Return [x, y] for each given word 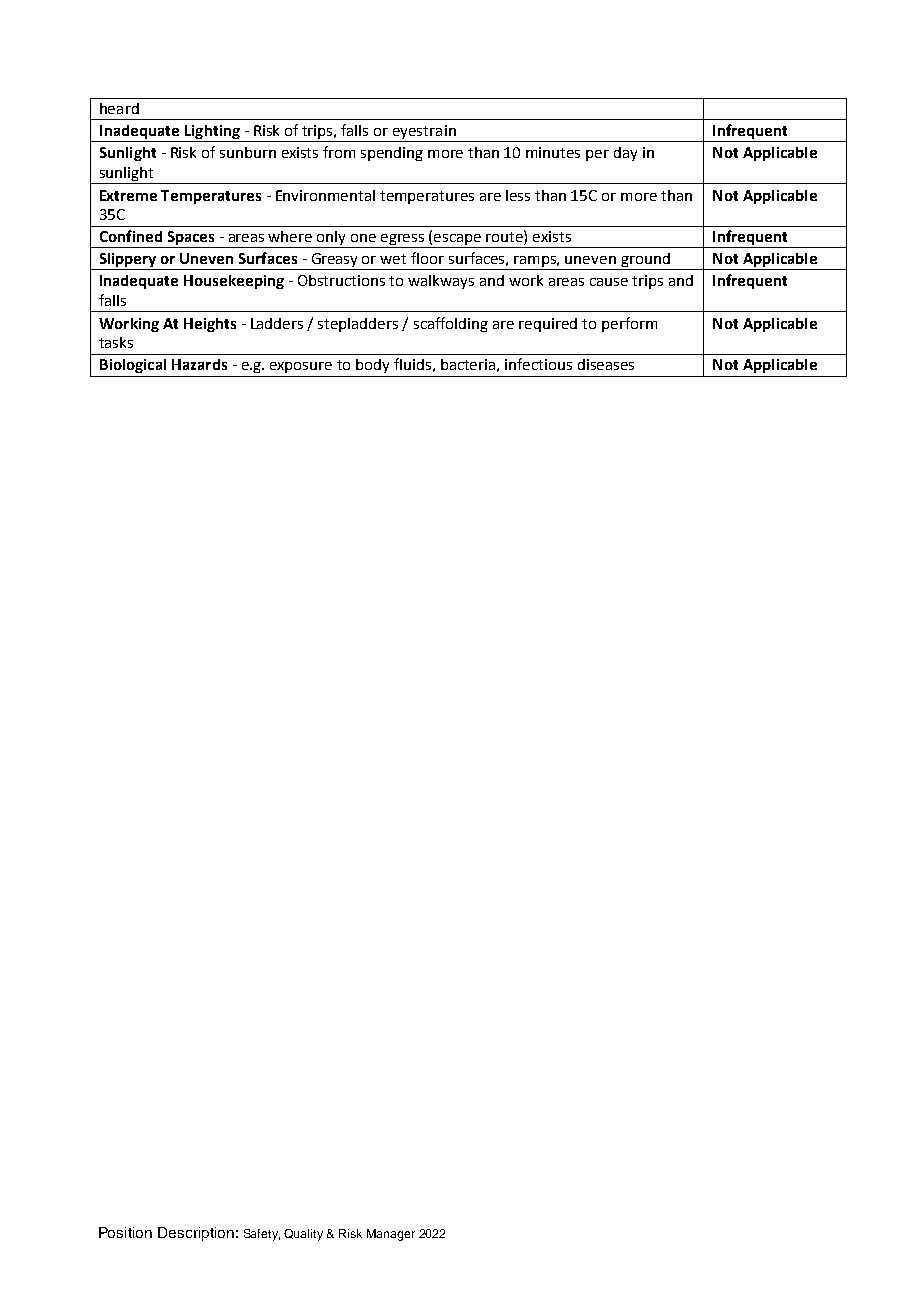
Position [125, 1232]
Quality [303, 1235]
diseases [606, 364]
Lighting [212, 132]
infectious [538, 364]
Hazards [199, 364]
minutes [553, 152]
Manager [391, 1235]
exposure [301, 367]
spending [392, 154]
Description [196, 1234]
